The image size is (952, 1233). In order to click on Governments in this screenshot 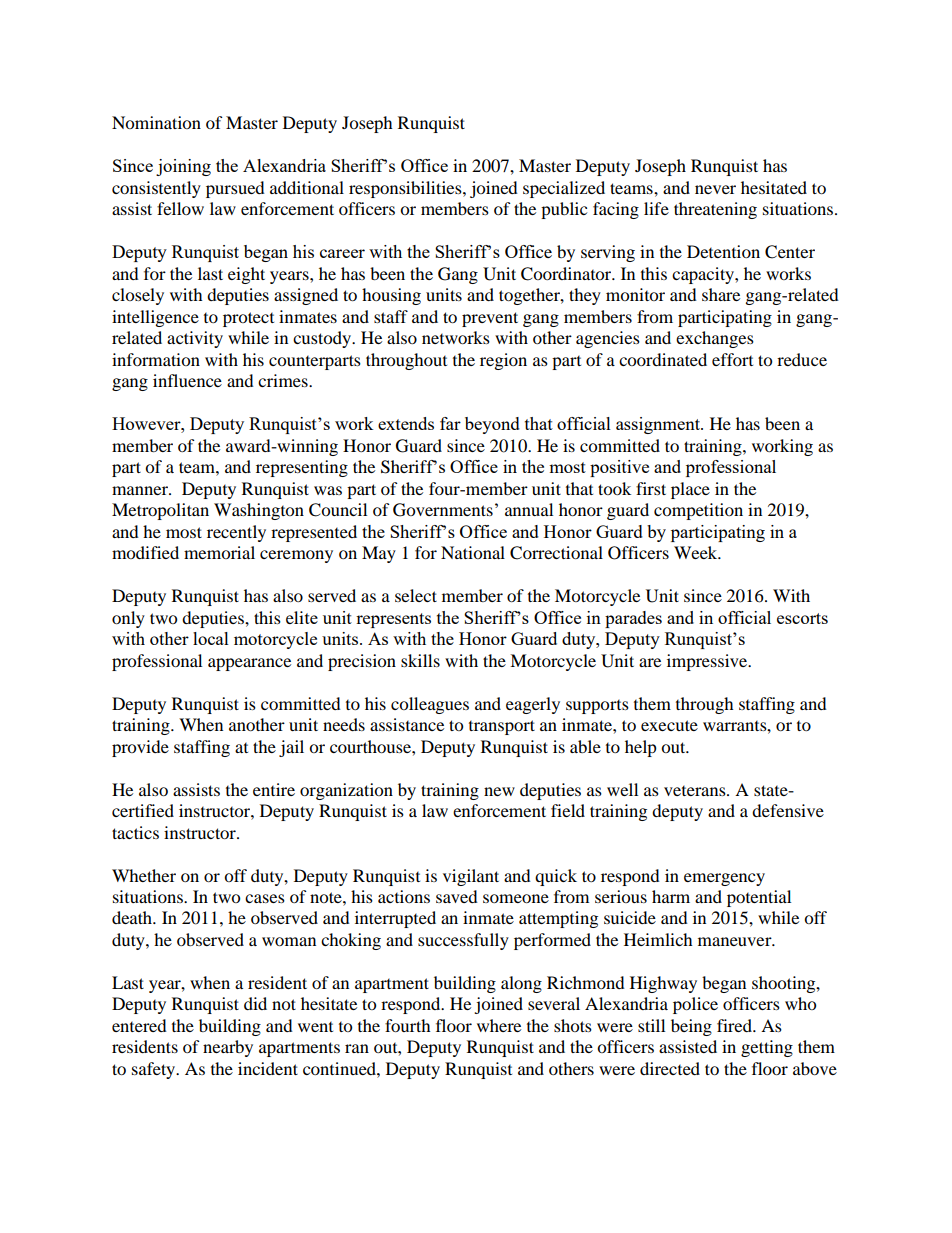, I will do `click(443, 510)`.
